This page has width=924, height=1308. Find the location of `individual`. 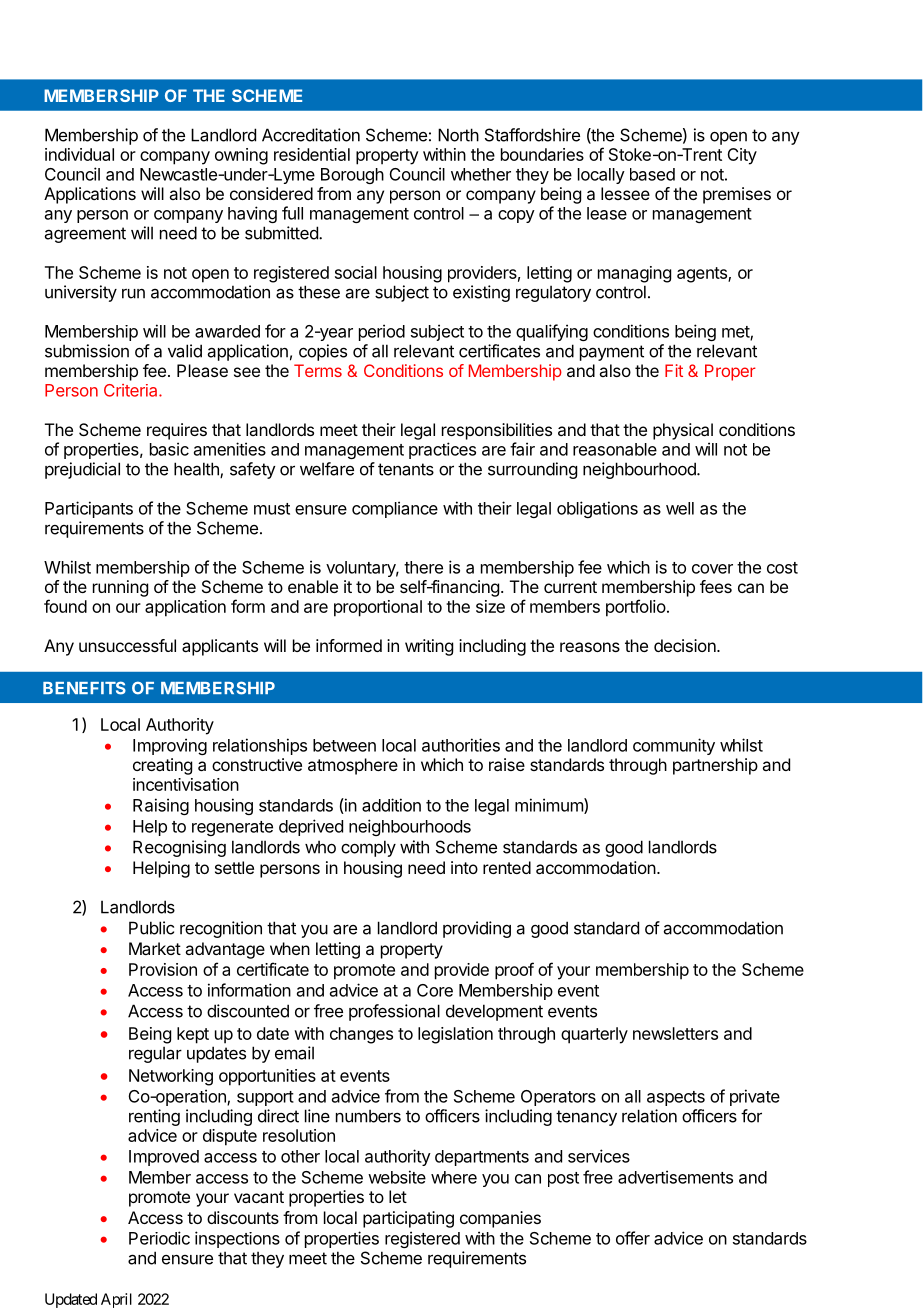

individual is located at coordinates (79, 154).
